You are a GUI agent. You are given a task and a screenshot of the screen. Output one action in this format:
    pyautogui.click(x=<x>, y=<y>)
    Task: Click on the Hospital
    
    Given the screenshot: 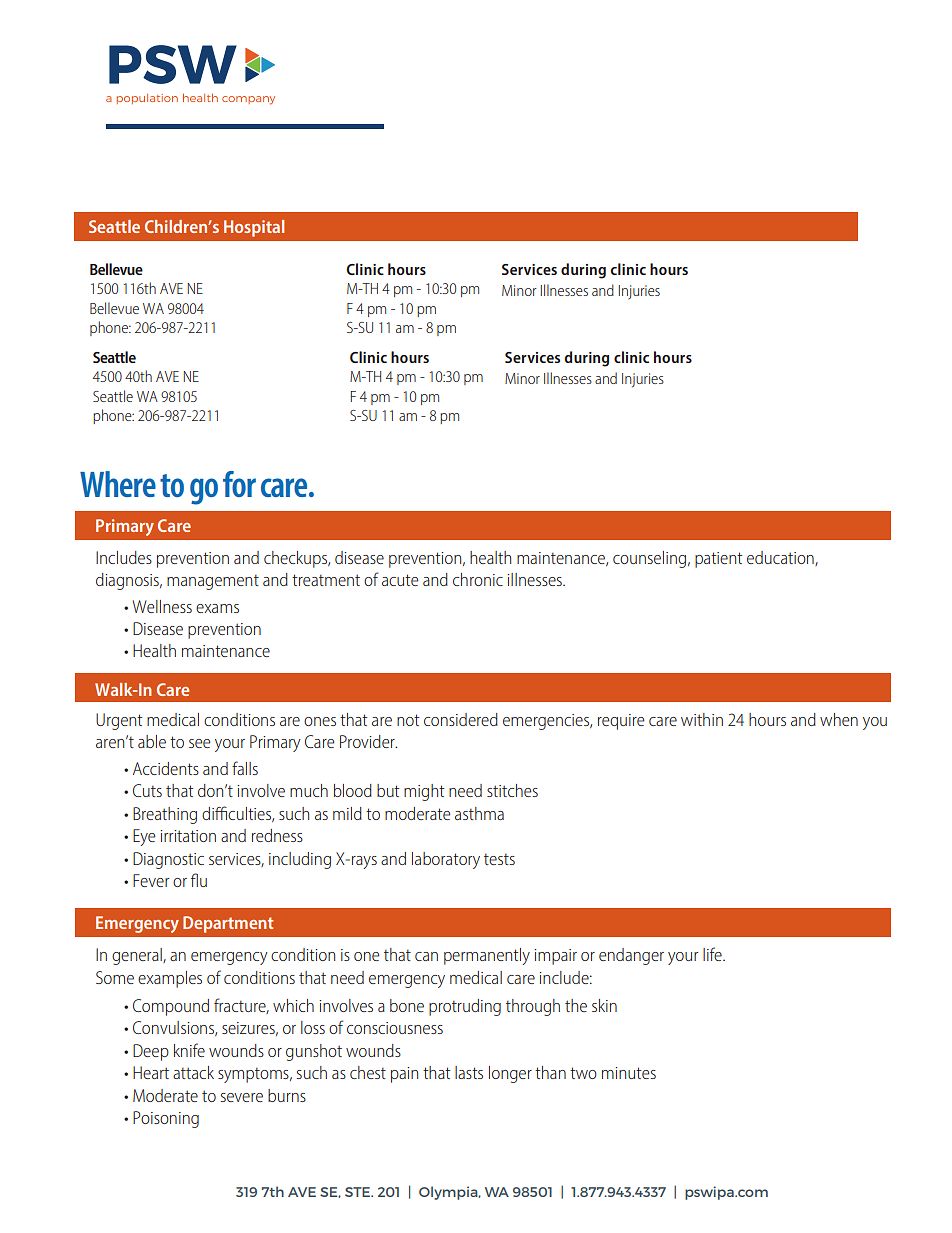 What is the action you would take?
    pyautogui.click(x=254, y=228)
